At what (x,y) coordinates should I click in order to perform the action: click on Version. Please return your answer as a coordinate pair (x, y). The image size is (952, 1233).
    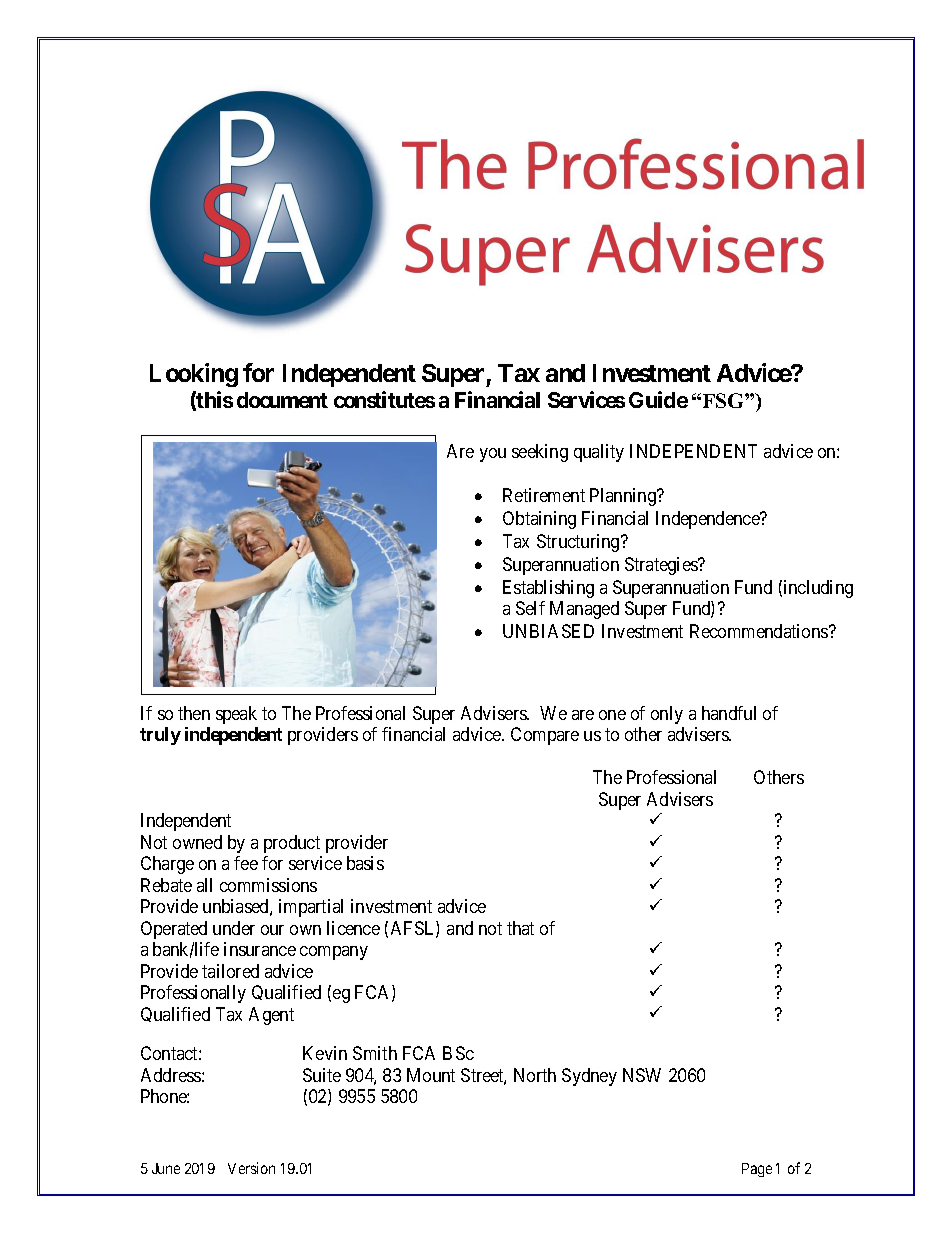
    Looking at the image, I should click on (251, 1168).
